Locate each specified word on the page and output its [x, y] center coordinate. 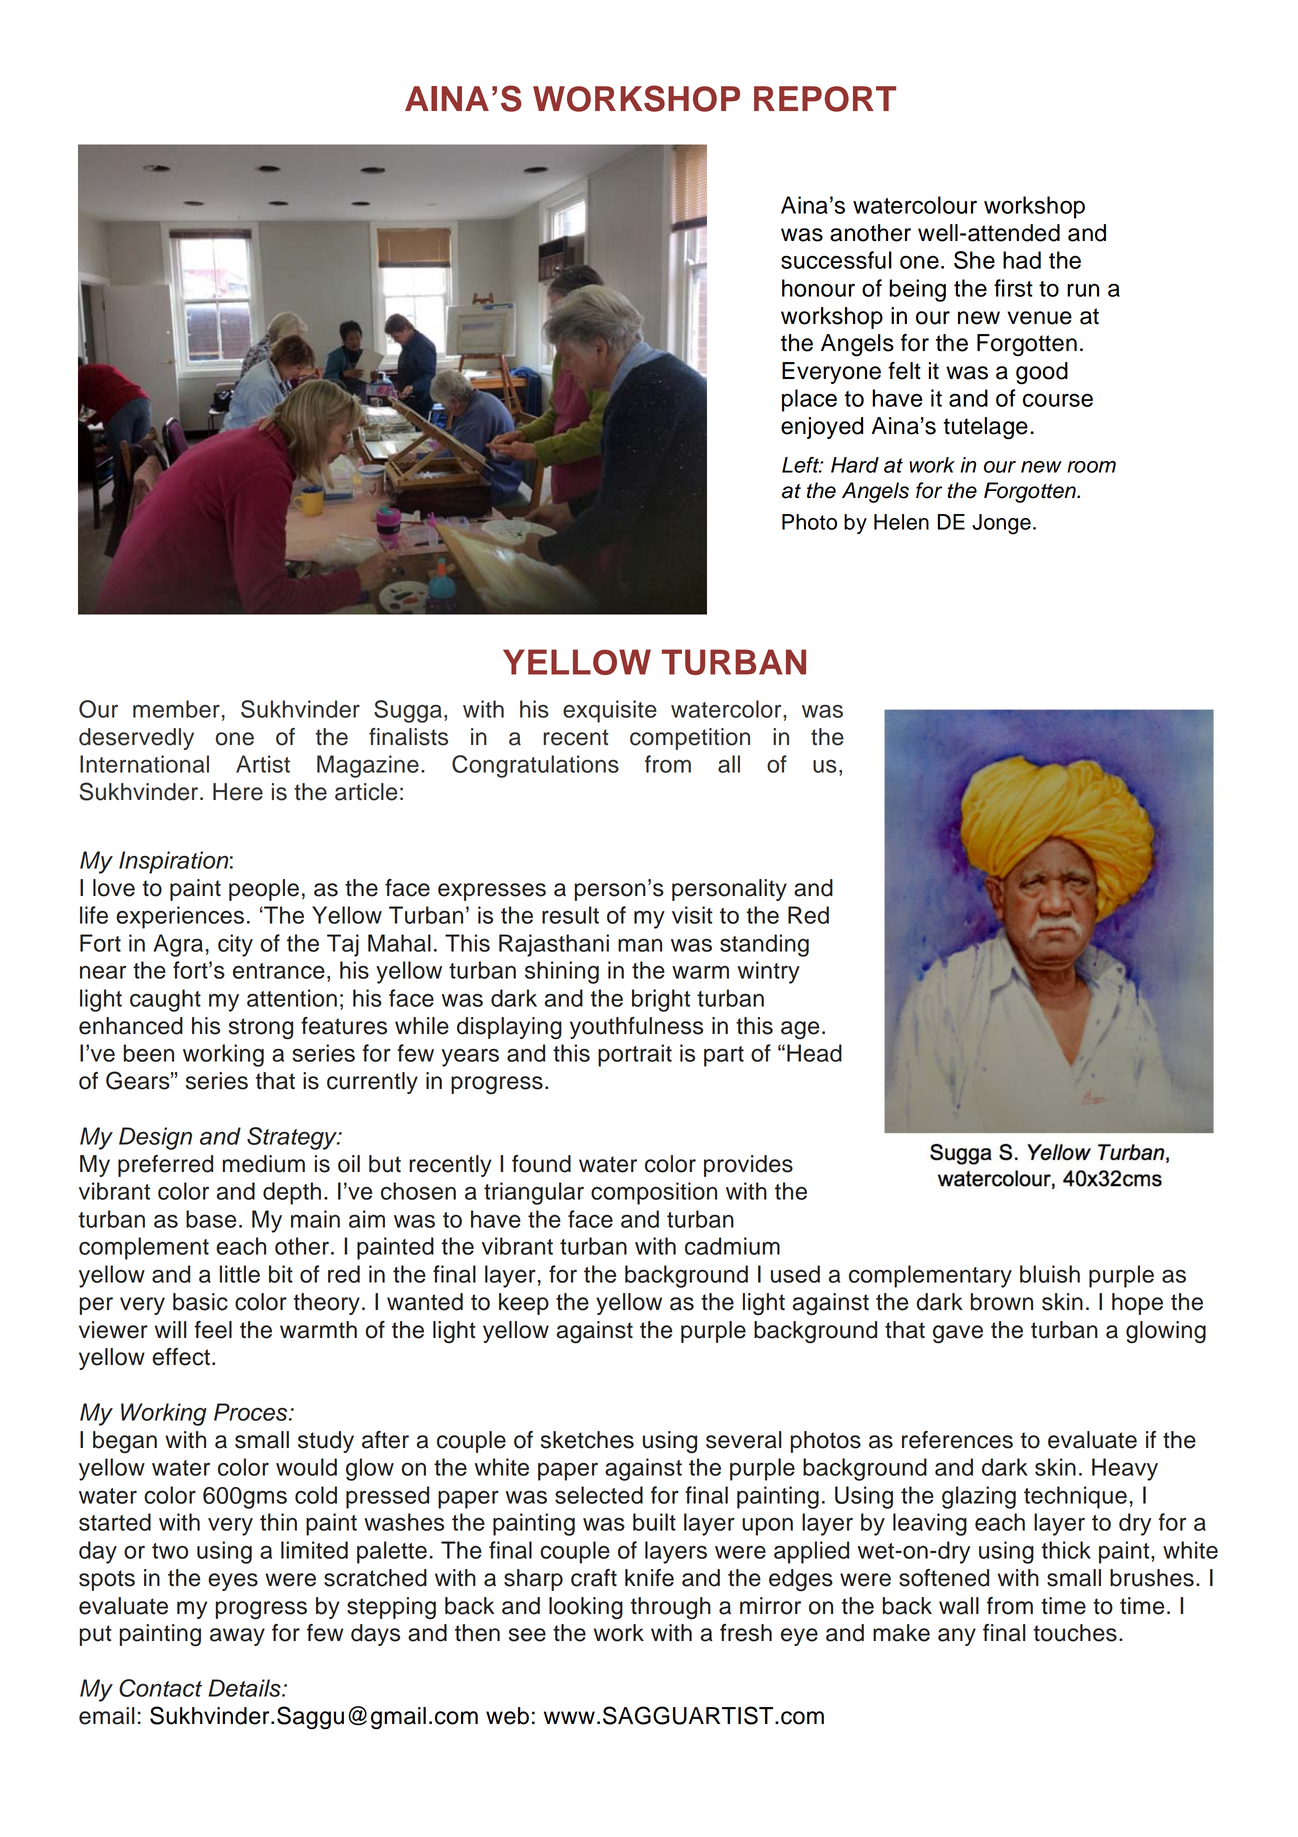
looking [586, 1608]
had [1022, 260]
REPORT [825, 99]
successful [836, 260]
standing [764, 945]
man [640, 945]
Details [245, 1688]
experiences [180, 917]
